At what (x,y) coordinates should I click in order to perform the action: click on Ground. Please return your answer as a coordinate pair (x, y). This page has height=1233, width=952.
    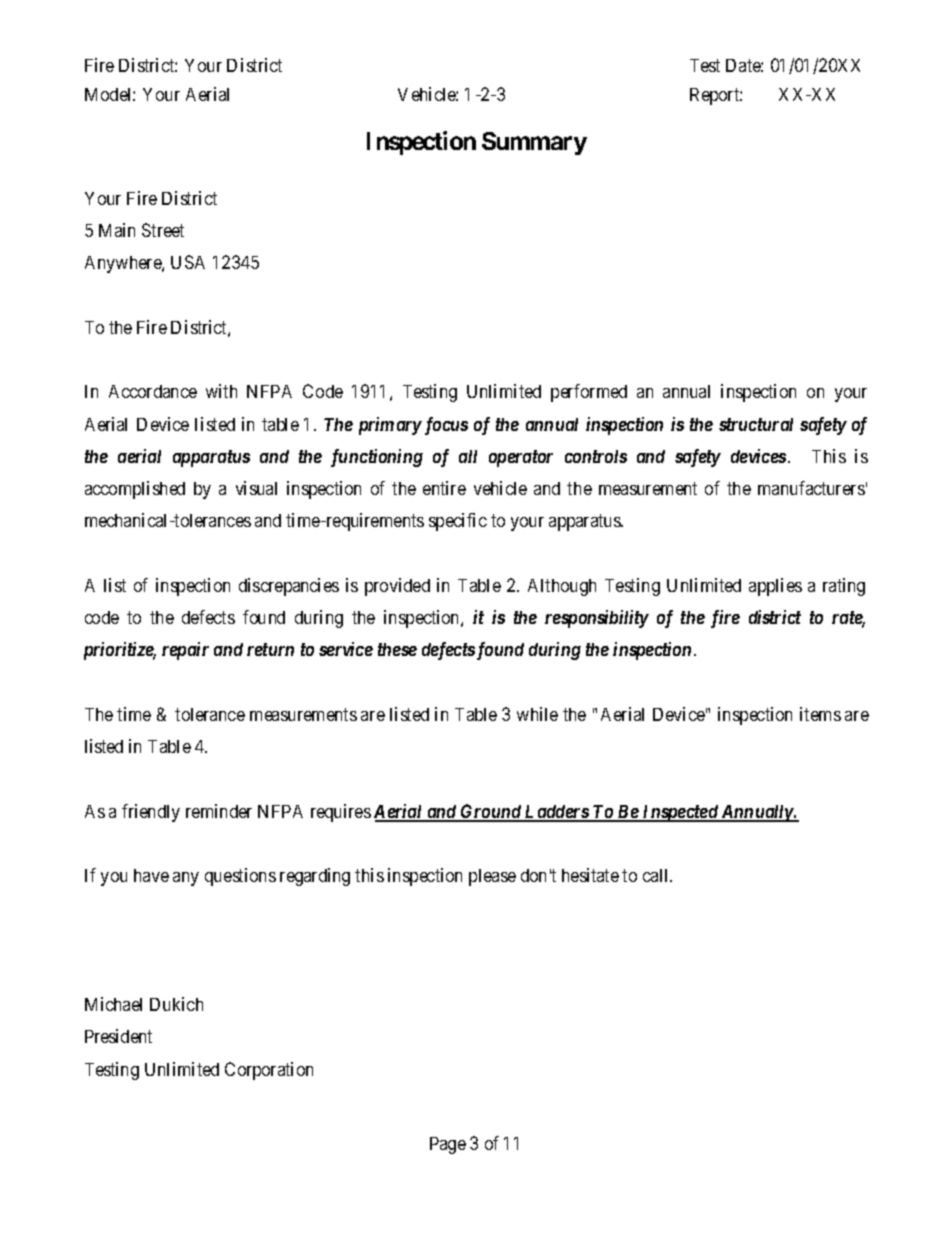
    Looking at the image, I should click on (491, 812).
